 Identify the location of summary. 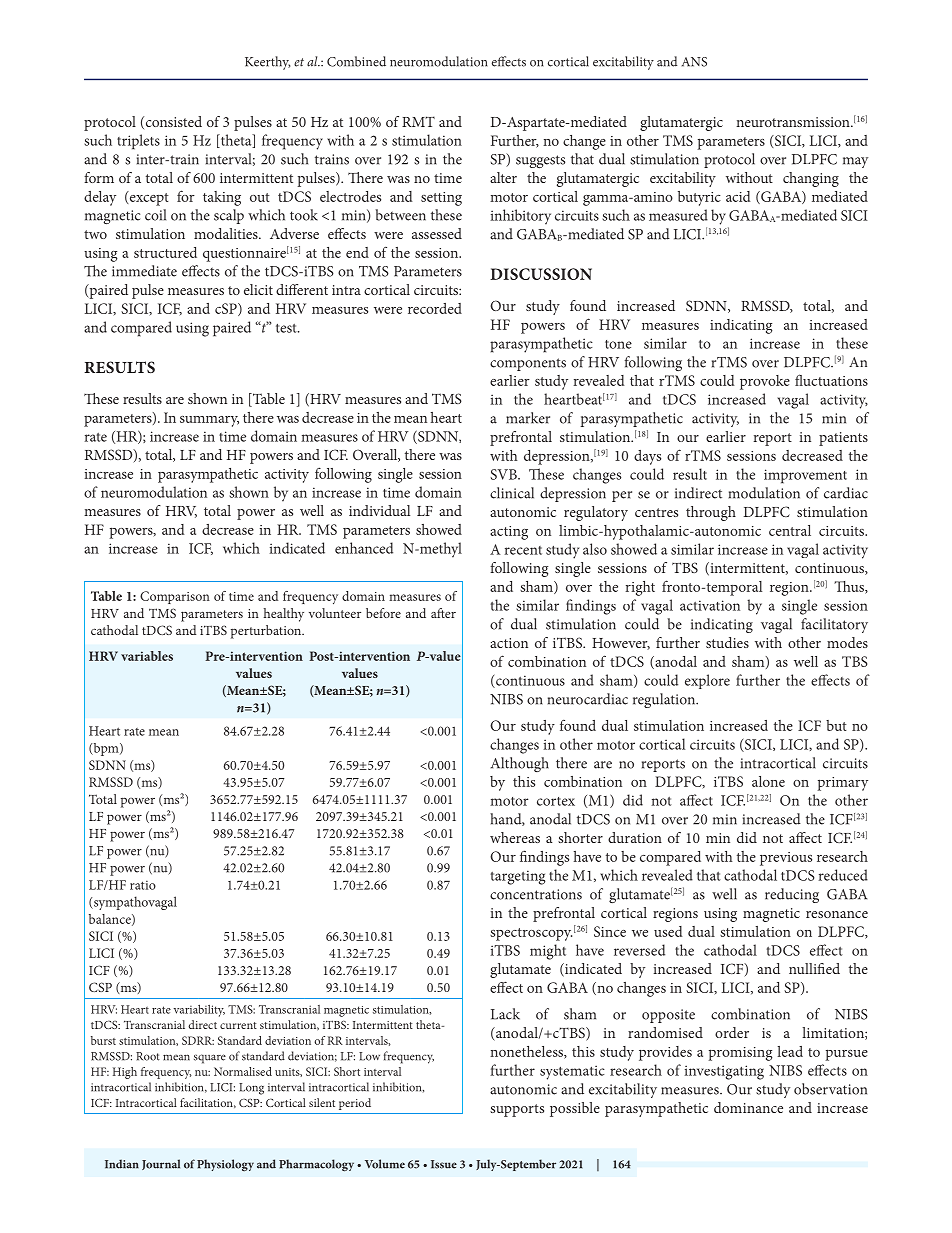
(209, 421).
